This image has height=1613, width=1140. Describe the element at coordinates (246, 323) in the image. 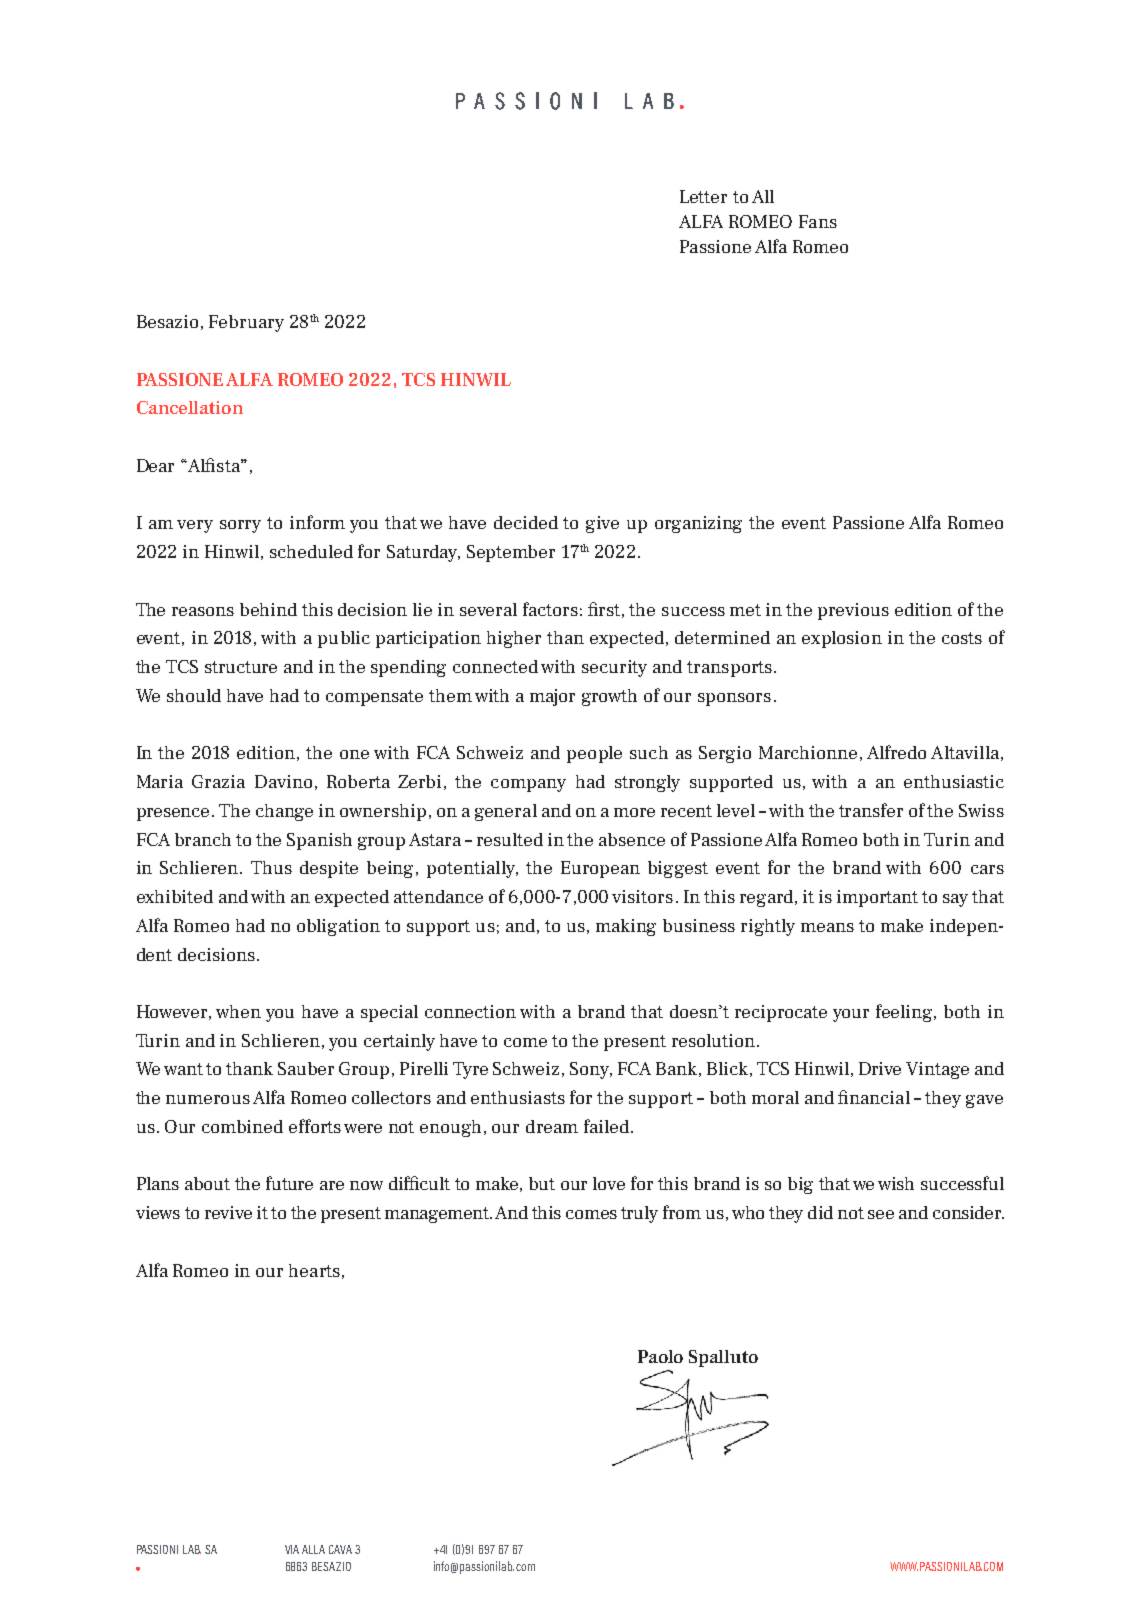

I see `February` at that location.
